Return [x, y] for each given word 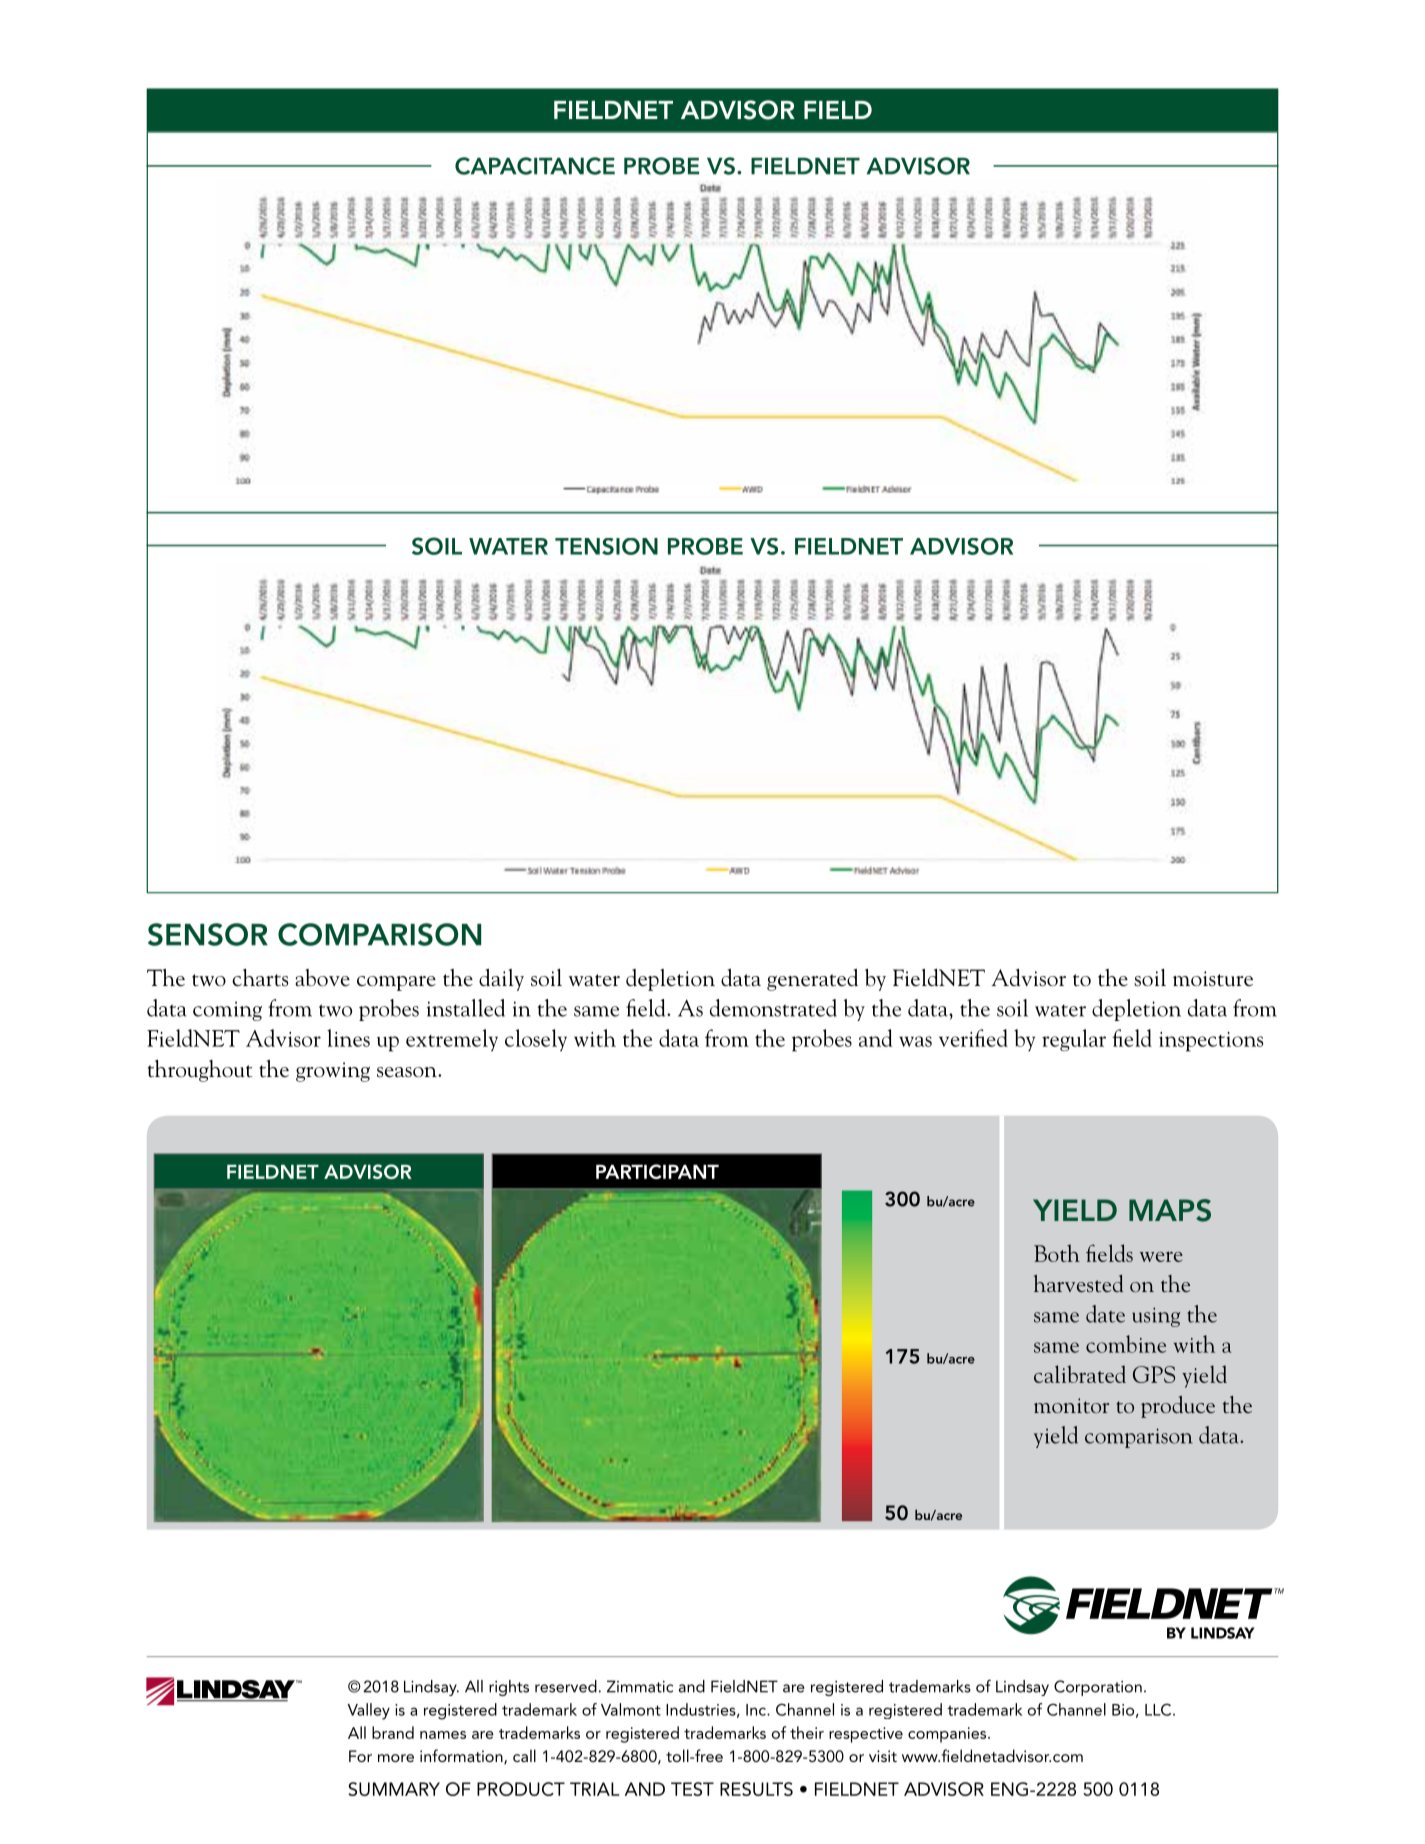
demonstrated [773, 1008]
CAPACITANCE [535, 166]
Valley [369, 1711]
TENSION [606, 546]
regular [1074, 1040]
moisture [1213, 979]
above [322, 978]
